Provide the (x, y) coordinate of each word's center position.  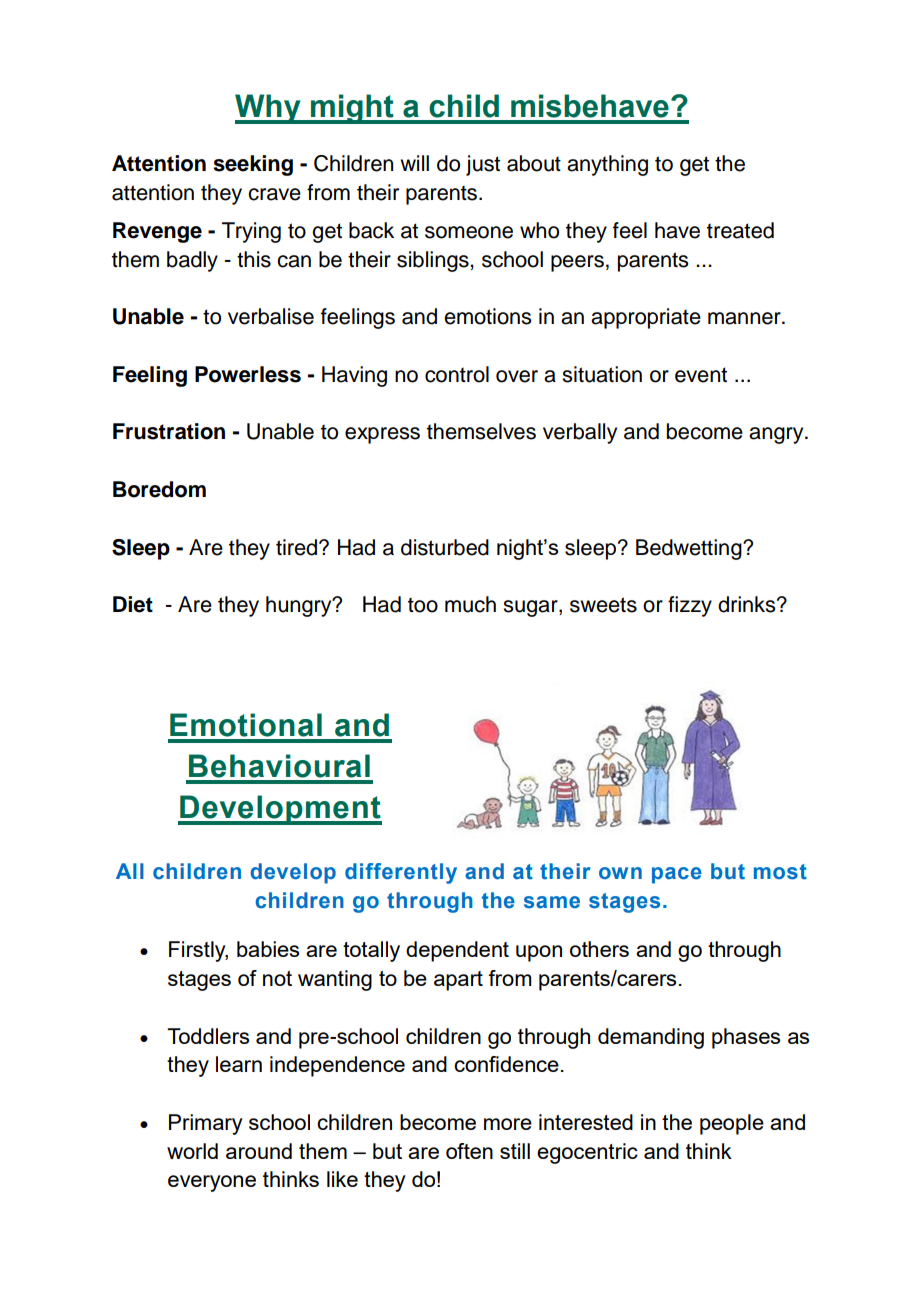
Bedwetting (690, 549)
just (483, 165)
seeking (253, 165)
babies (268, 949)
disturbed (445, 547)
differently (401, 873)
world (192, 1151)
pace (677, 875)
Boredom (159, 489)
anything (607, 165)
